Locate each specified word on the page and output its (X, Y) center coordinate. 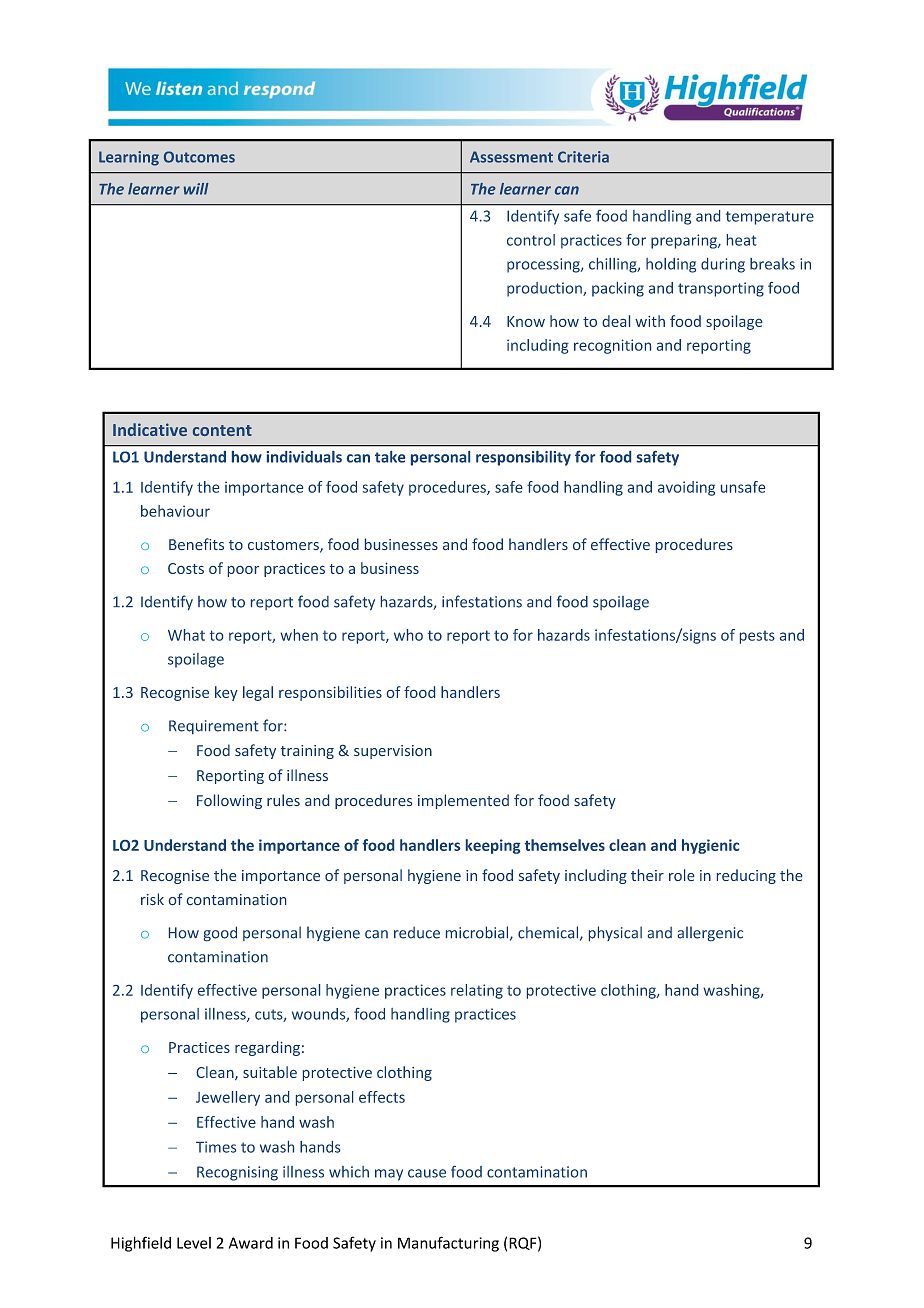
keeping (493, 846)
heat (742, 240)
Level (194, 1243)
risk (152, 899)
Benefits (196, 544)
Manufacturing (448, 1244)
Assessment (511, 157)
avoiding (686, 488)
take (390, 457)
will (196, 189)
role (681, 875)
